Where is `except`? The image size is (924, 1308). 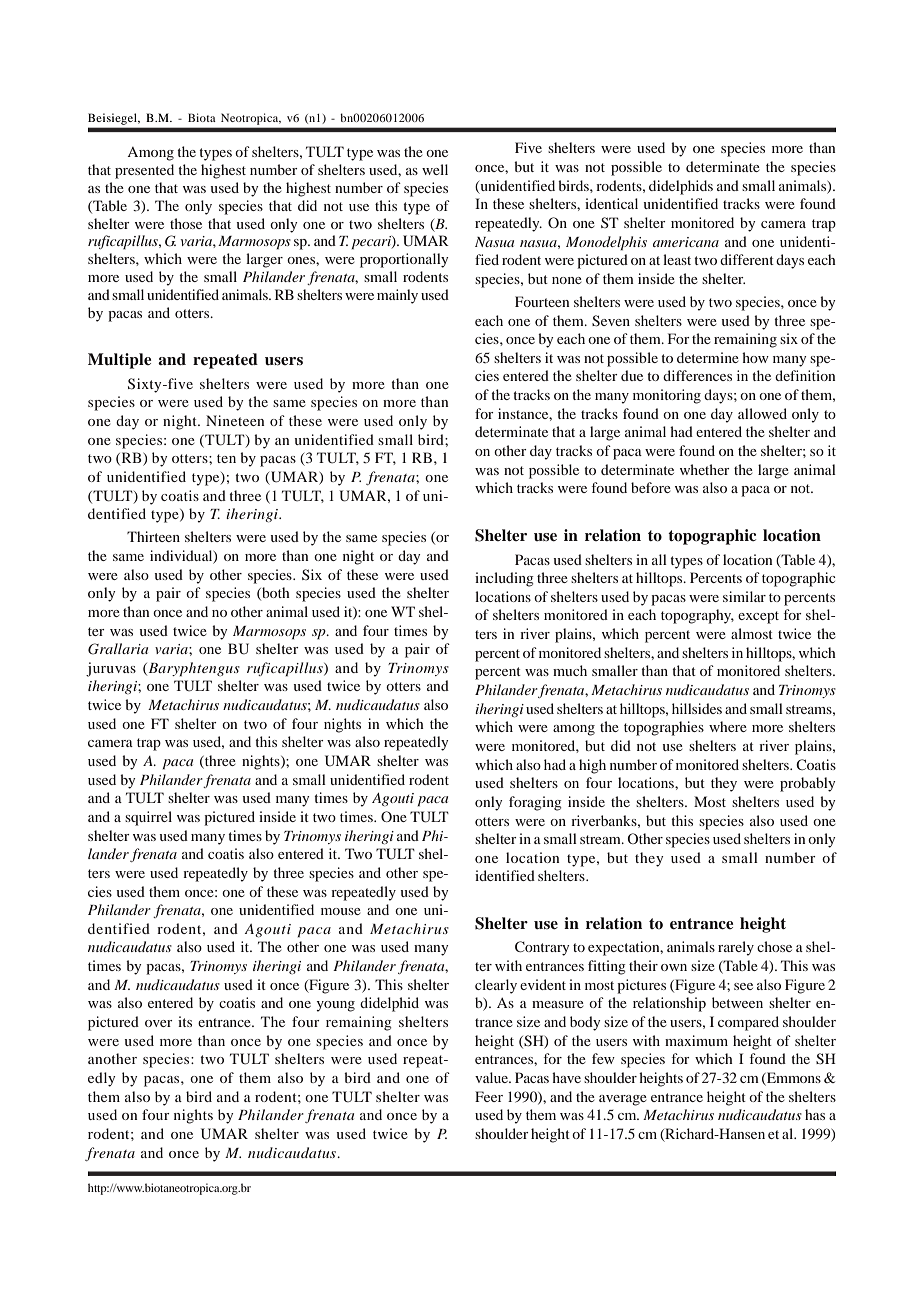 except is located at coordinates (758, 617).
